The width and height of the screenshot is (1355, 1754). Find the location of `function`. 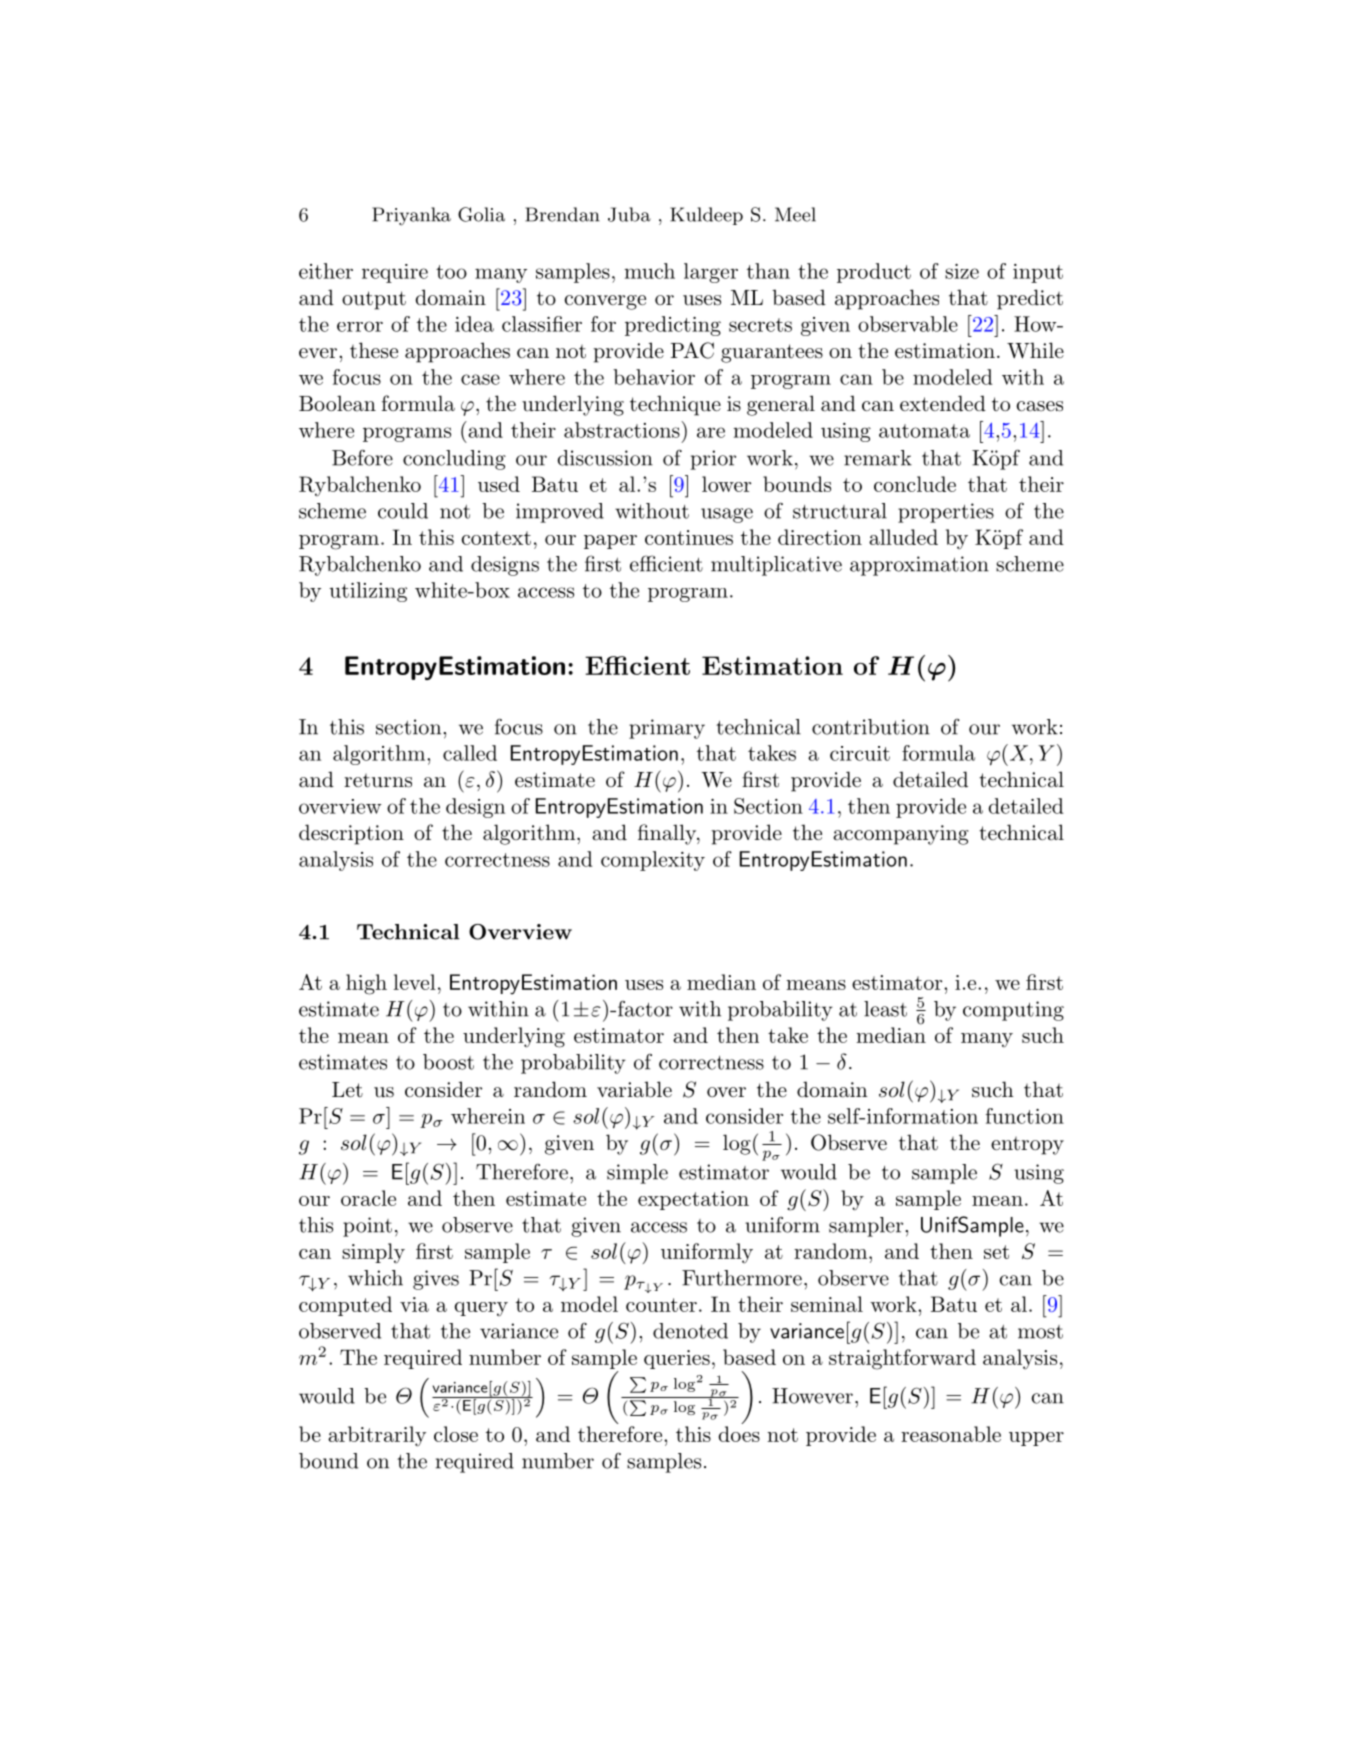

function is located at coordinates (1025, 1116).
